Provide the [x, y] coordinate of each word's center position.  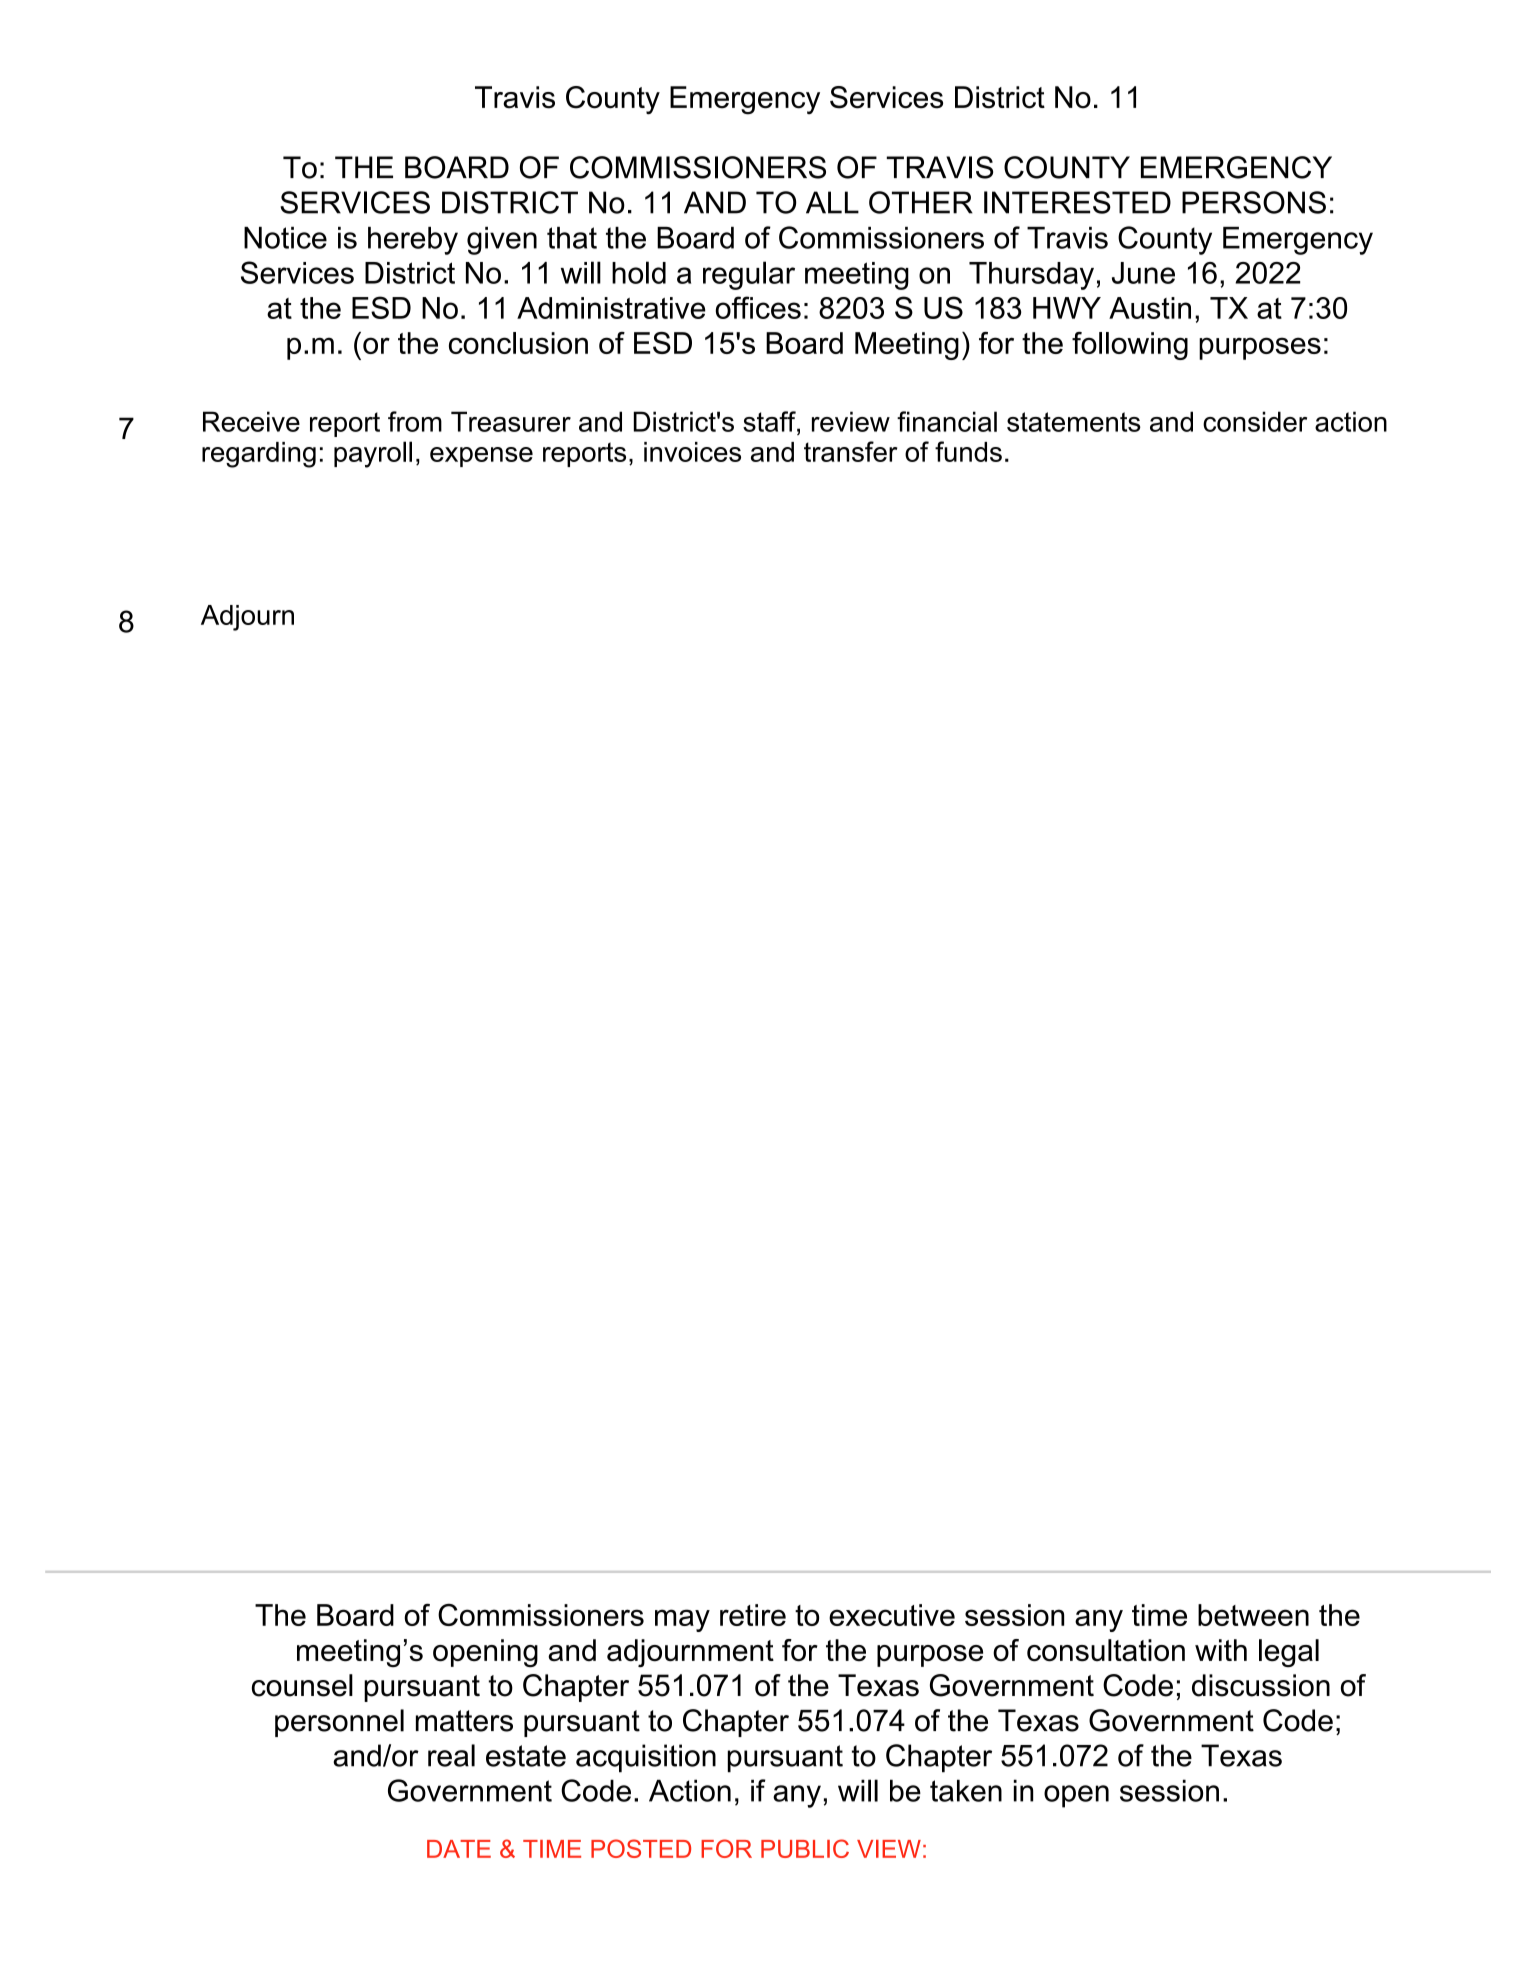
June [1143, 273]
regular [749, 275]
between [1253, 1615]
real [451, 1755]
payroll [373, 454]
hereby [413, 241]
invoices [692, 452]
